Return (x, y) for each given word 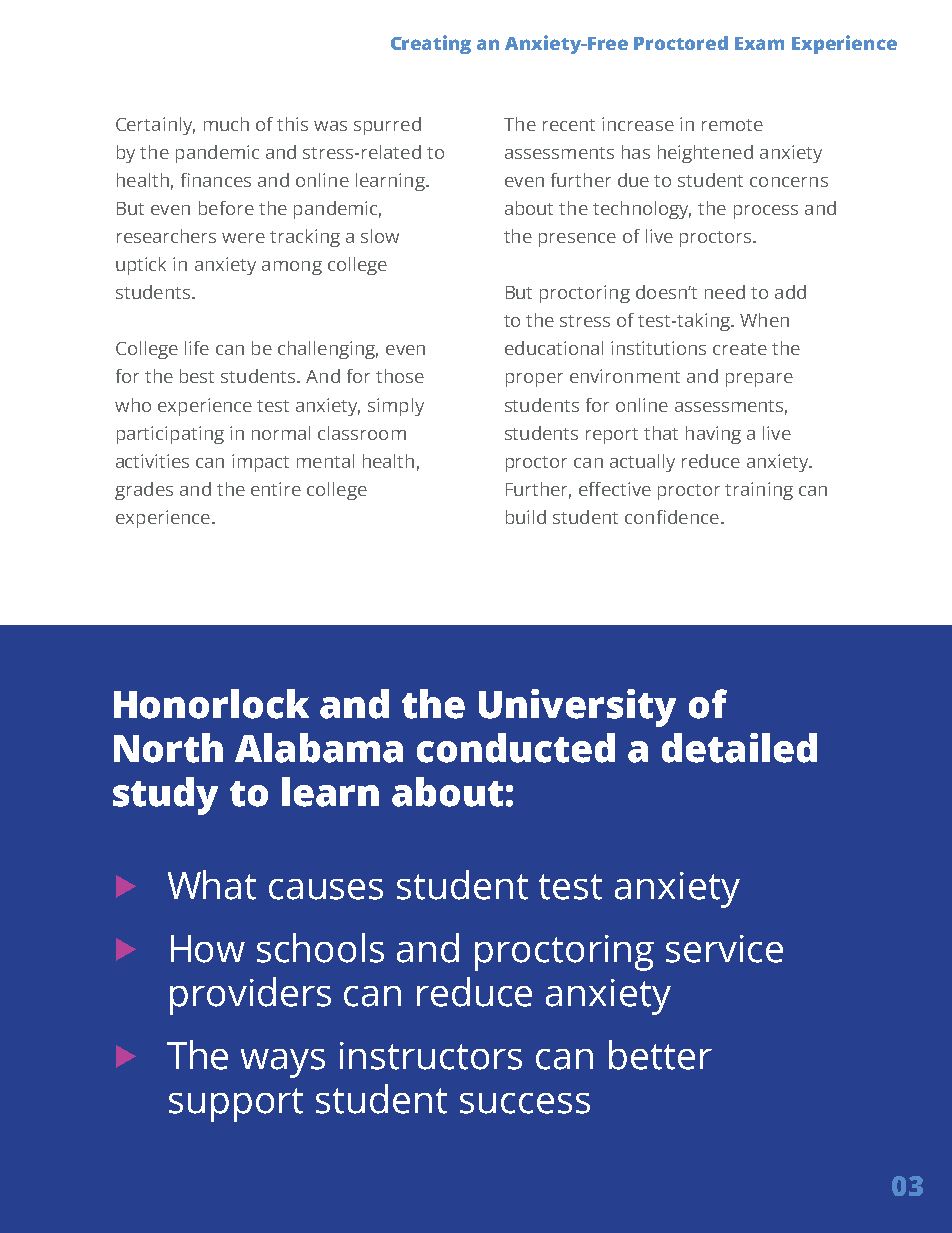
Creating (431, 44)
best (197, 376)
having (713, 435)
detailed (739, 748)
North (168, 748)
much (226, 124)
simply (396, 407)
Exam (759, 43)
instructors (431, 1056)
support (236, 1105)
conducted (516, 748)
